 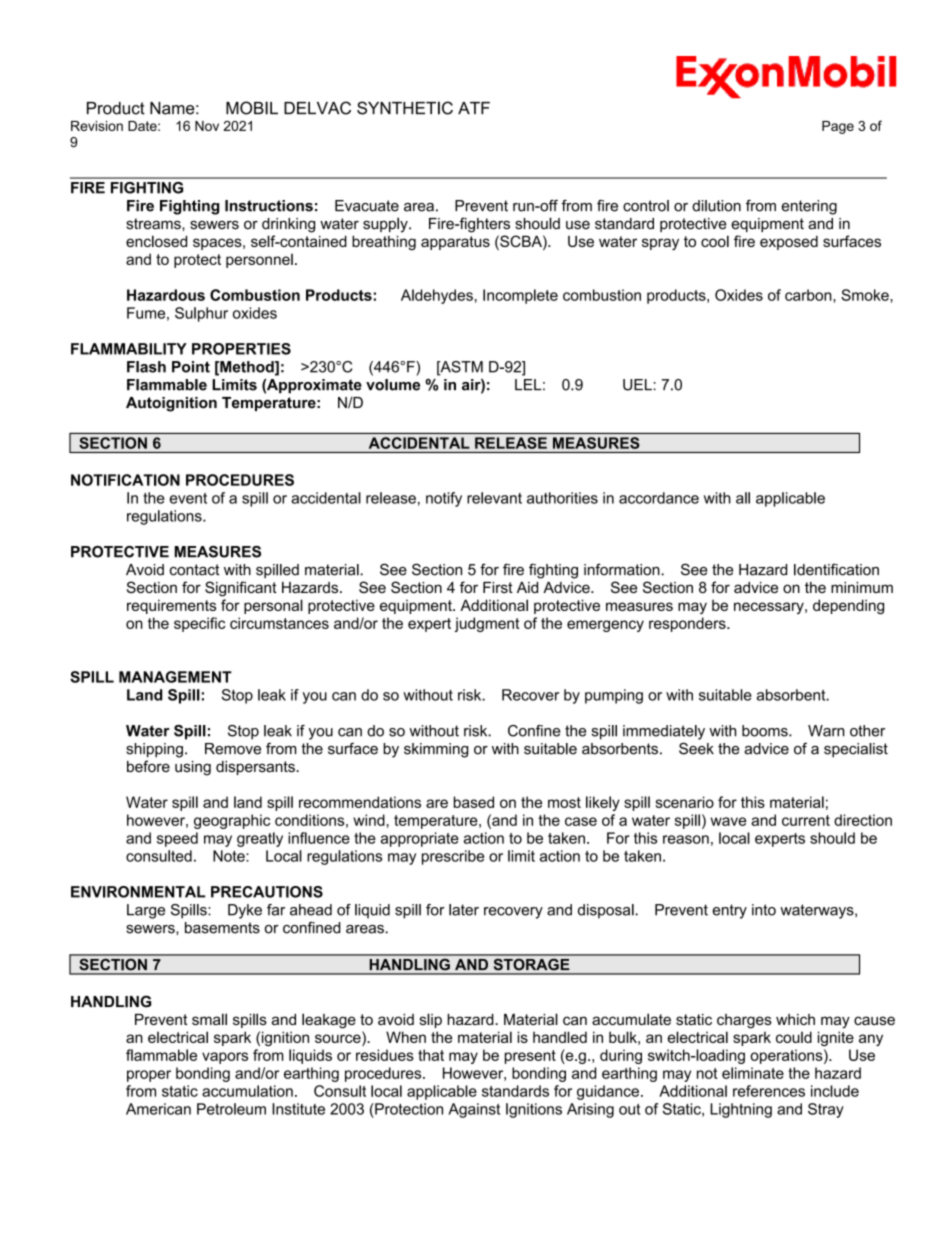 I want to click on vapors, so click(x=225, y=1058).
